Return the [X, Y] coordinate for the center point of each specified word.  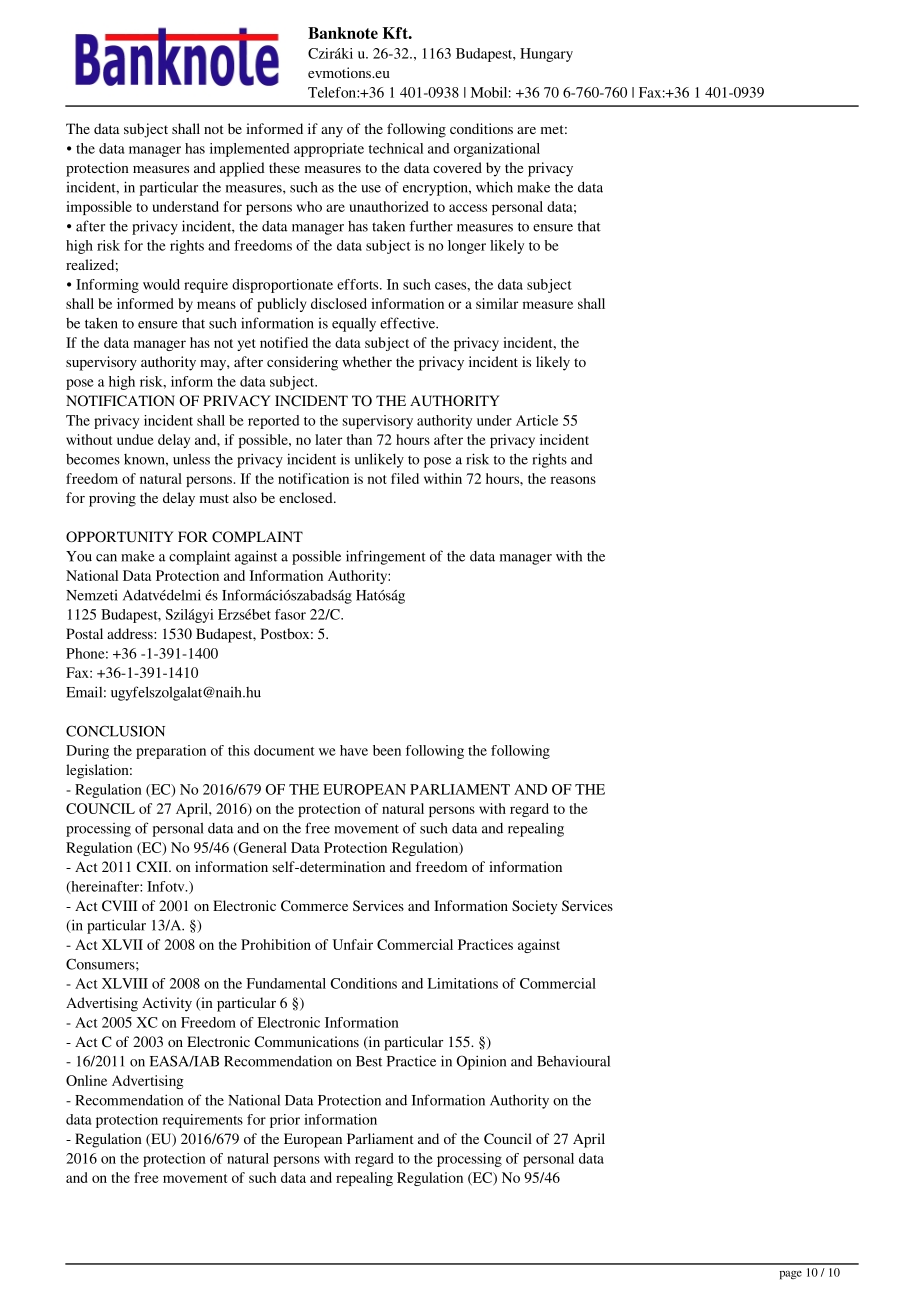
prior [285, 1121]
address [131, 633]
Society [534, 907]
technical [396, 148]
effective [408, 323]
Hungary [546, 55]
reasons [573, 480]
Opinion [481, 1062]
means [216, 305]
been [387, 750]
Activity [167, 1004]
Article [537, 420]
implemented [250, 150]
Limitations [463, 983]
